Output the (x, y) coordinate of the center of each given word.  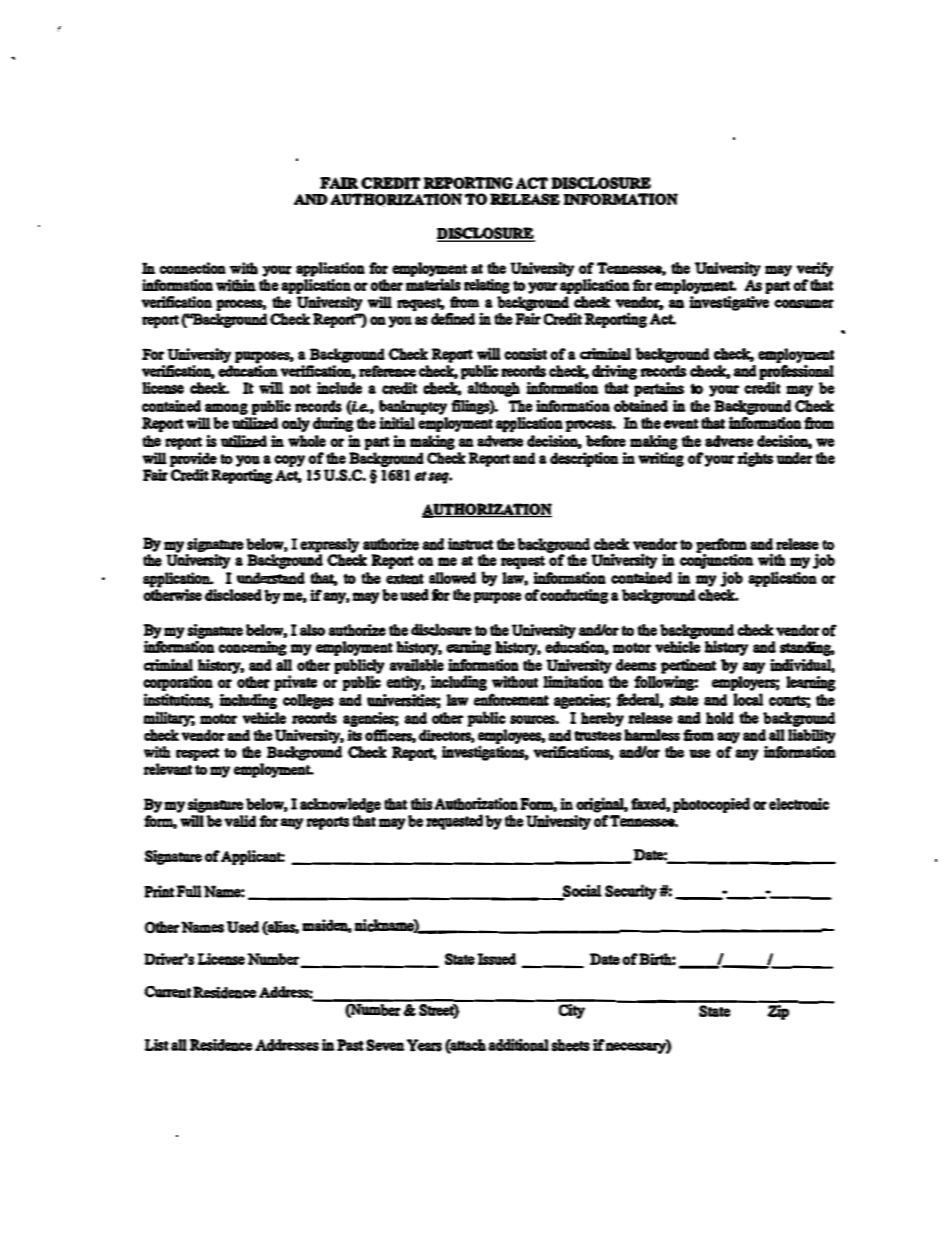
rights (755, 459)
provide (193, 458)
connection (193, 268)
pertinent (689, 667)
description (584, 459)
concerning (252, 648)
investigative (729, 302)
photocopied (711, 805)
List (157, 1045)
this (421, 804)
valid (240, 821)
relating (487, 286)
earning (468, 648)
